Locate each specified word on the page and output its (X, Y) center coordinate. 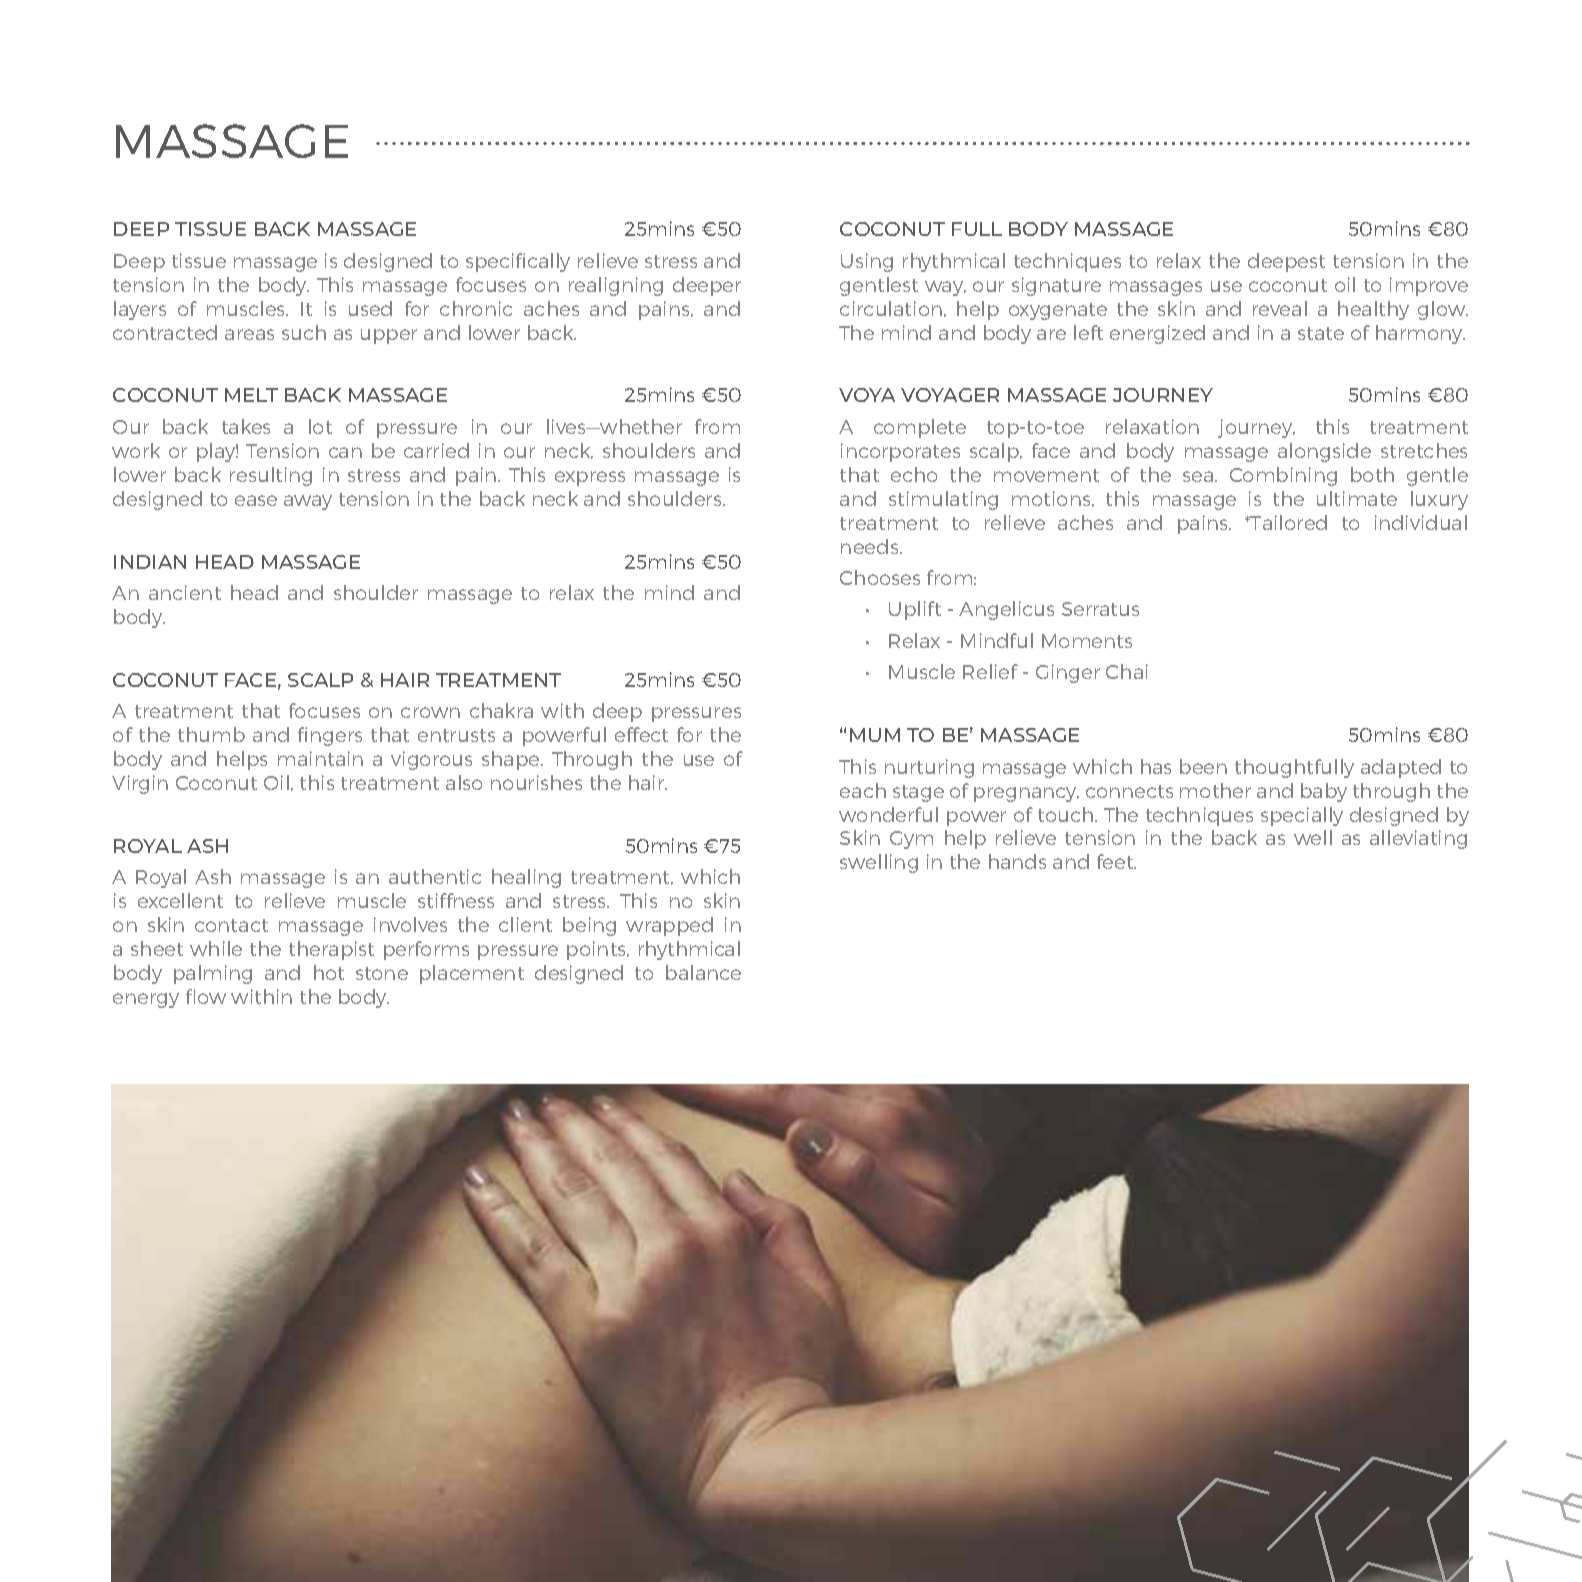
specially (1302, 816)
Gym (911, 840)
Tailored (1288, 522)
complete (920, 428)
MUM (875, 735)
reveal (1280, 308)
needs (871, 546)
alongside (1324, 452)
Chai (1127, 671)
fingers (330, 736)
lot (320, 426)
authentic (435, 876)
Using (867, 262)
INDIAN (150, 562)
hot (329, 972)
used (370, 308)
